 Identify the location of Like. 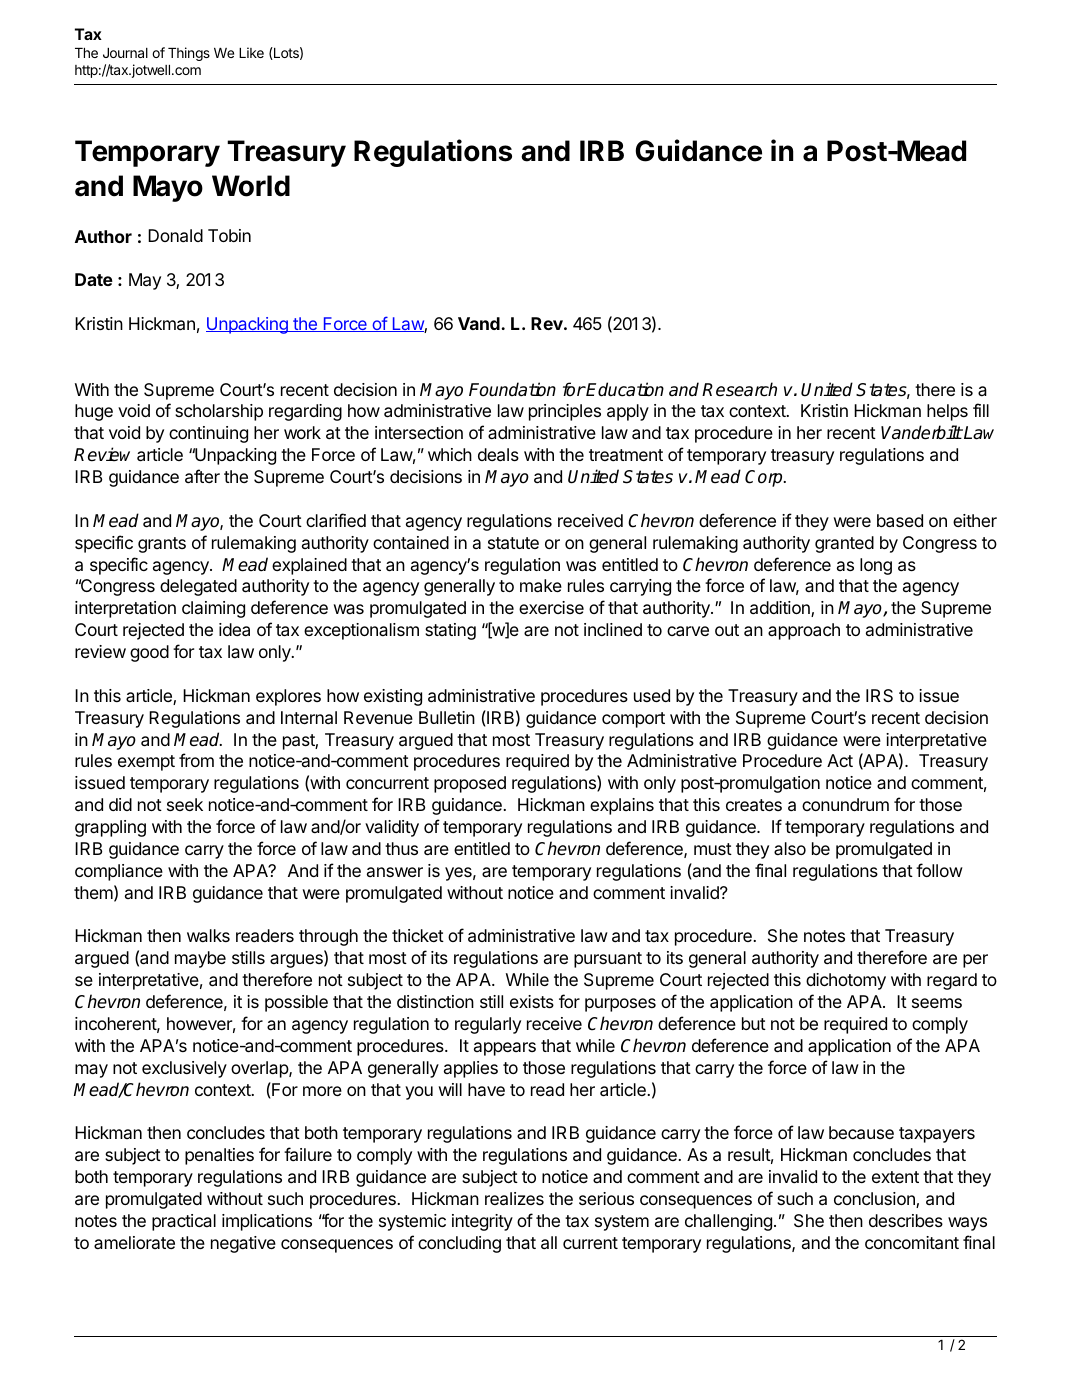
(251, 52).
